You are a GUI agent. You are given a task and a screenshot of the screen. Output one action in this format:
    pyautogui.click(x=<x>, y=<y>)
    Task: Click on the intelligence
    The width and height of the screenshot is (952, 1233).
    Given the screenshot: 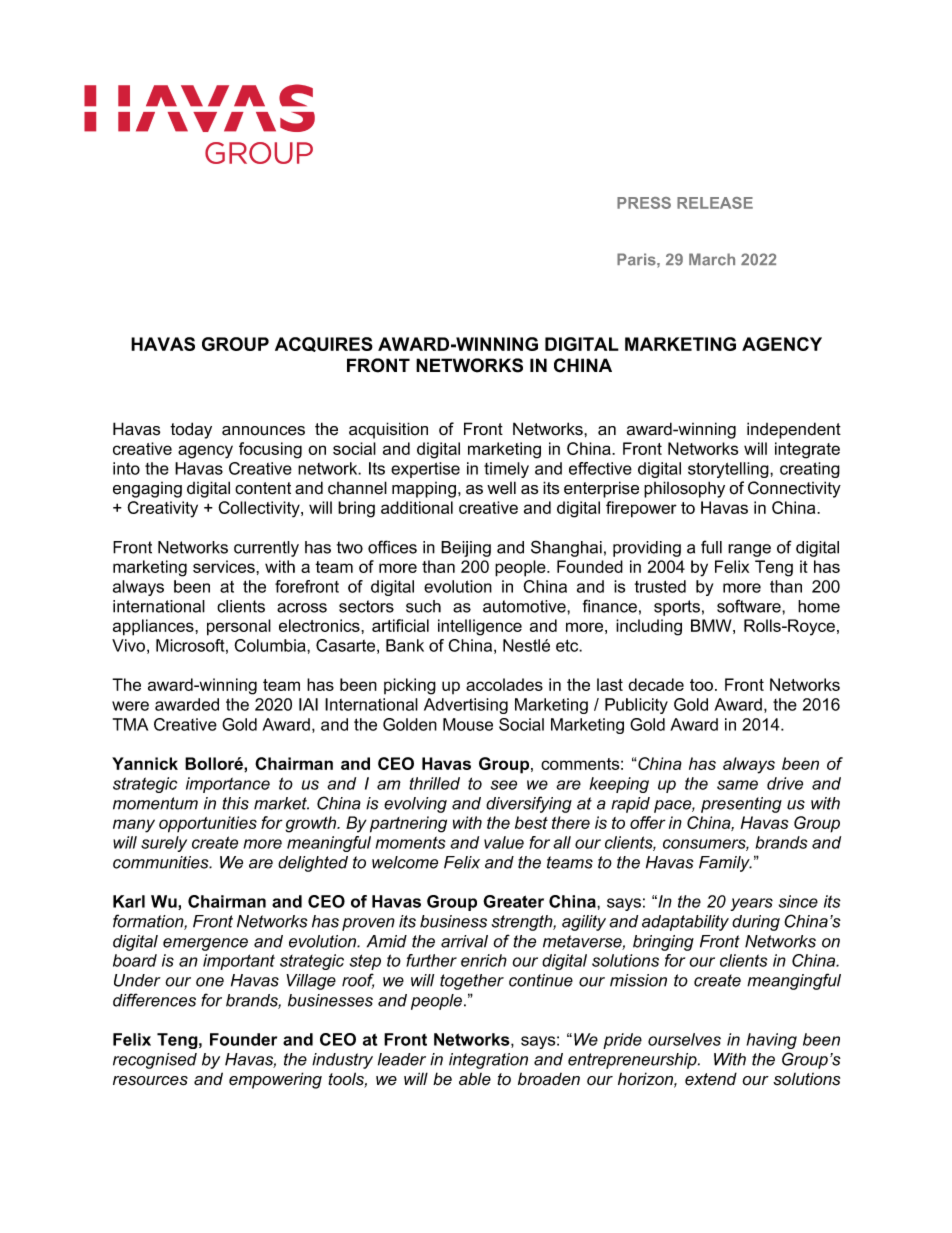 What is the action you would take?
    pyautogui.click(x=480, y=627)
